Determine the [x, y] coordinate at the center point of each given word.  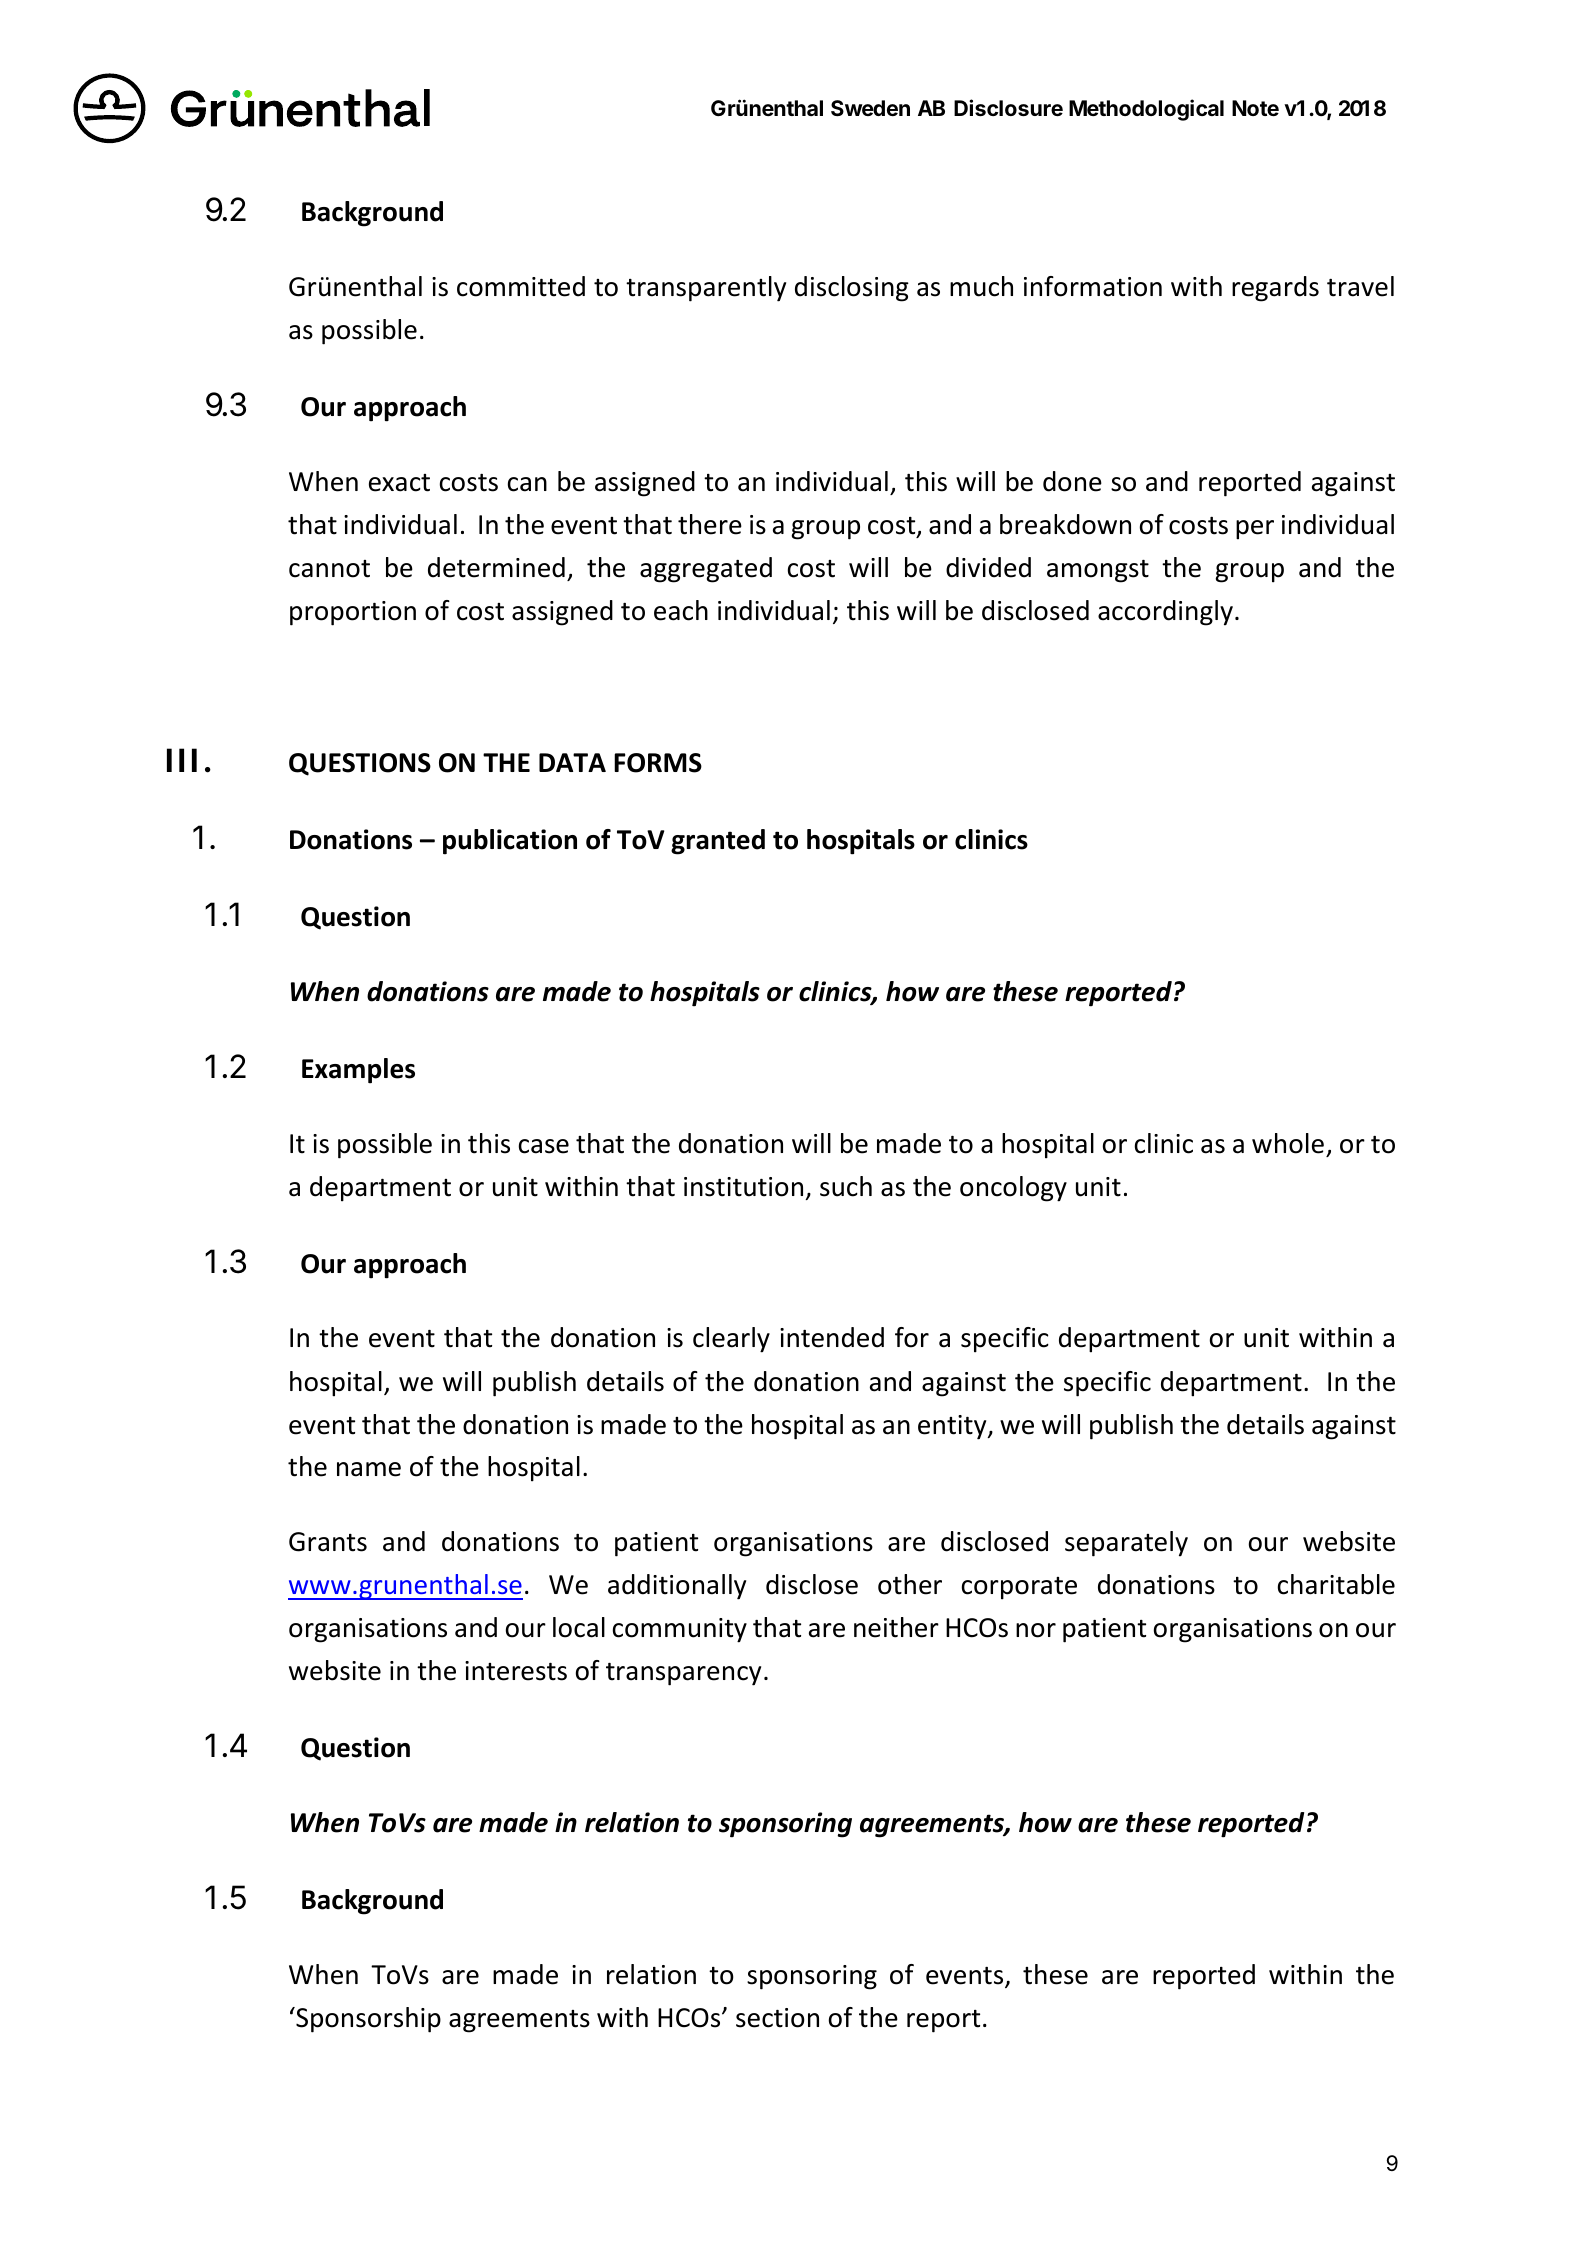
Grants [328, 1542]
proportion [353, 613]
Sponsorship [367, 2020]
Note [1255, 108]
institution [743, 1187]
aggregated [706, 570]
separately [1126, 1544]
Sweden [870, 108]
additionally [677, 1587]
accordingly [1165, 613]
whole [1288, 1143]
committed [521, 286]
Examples [358, 1071]
